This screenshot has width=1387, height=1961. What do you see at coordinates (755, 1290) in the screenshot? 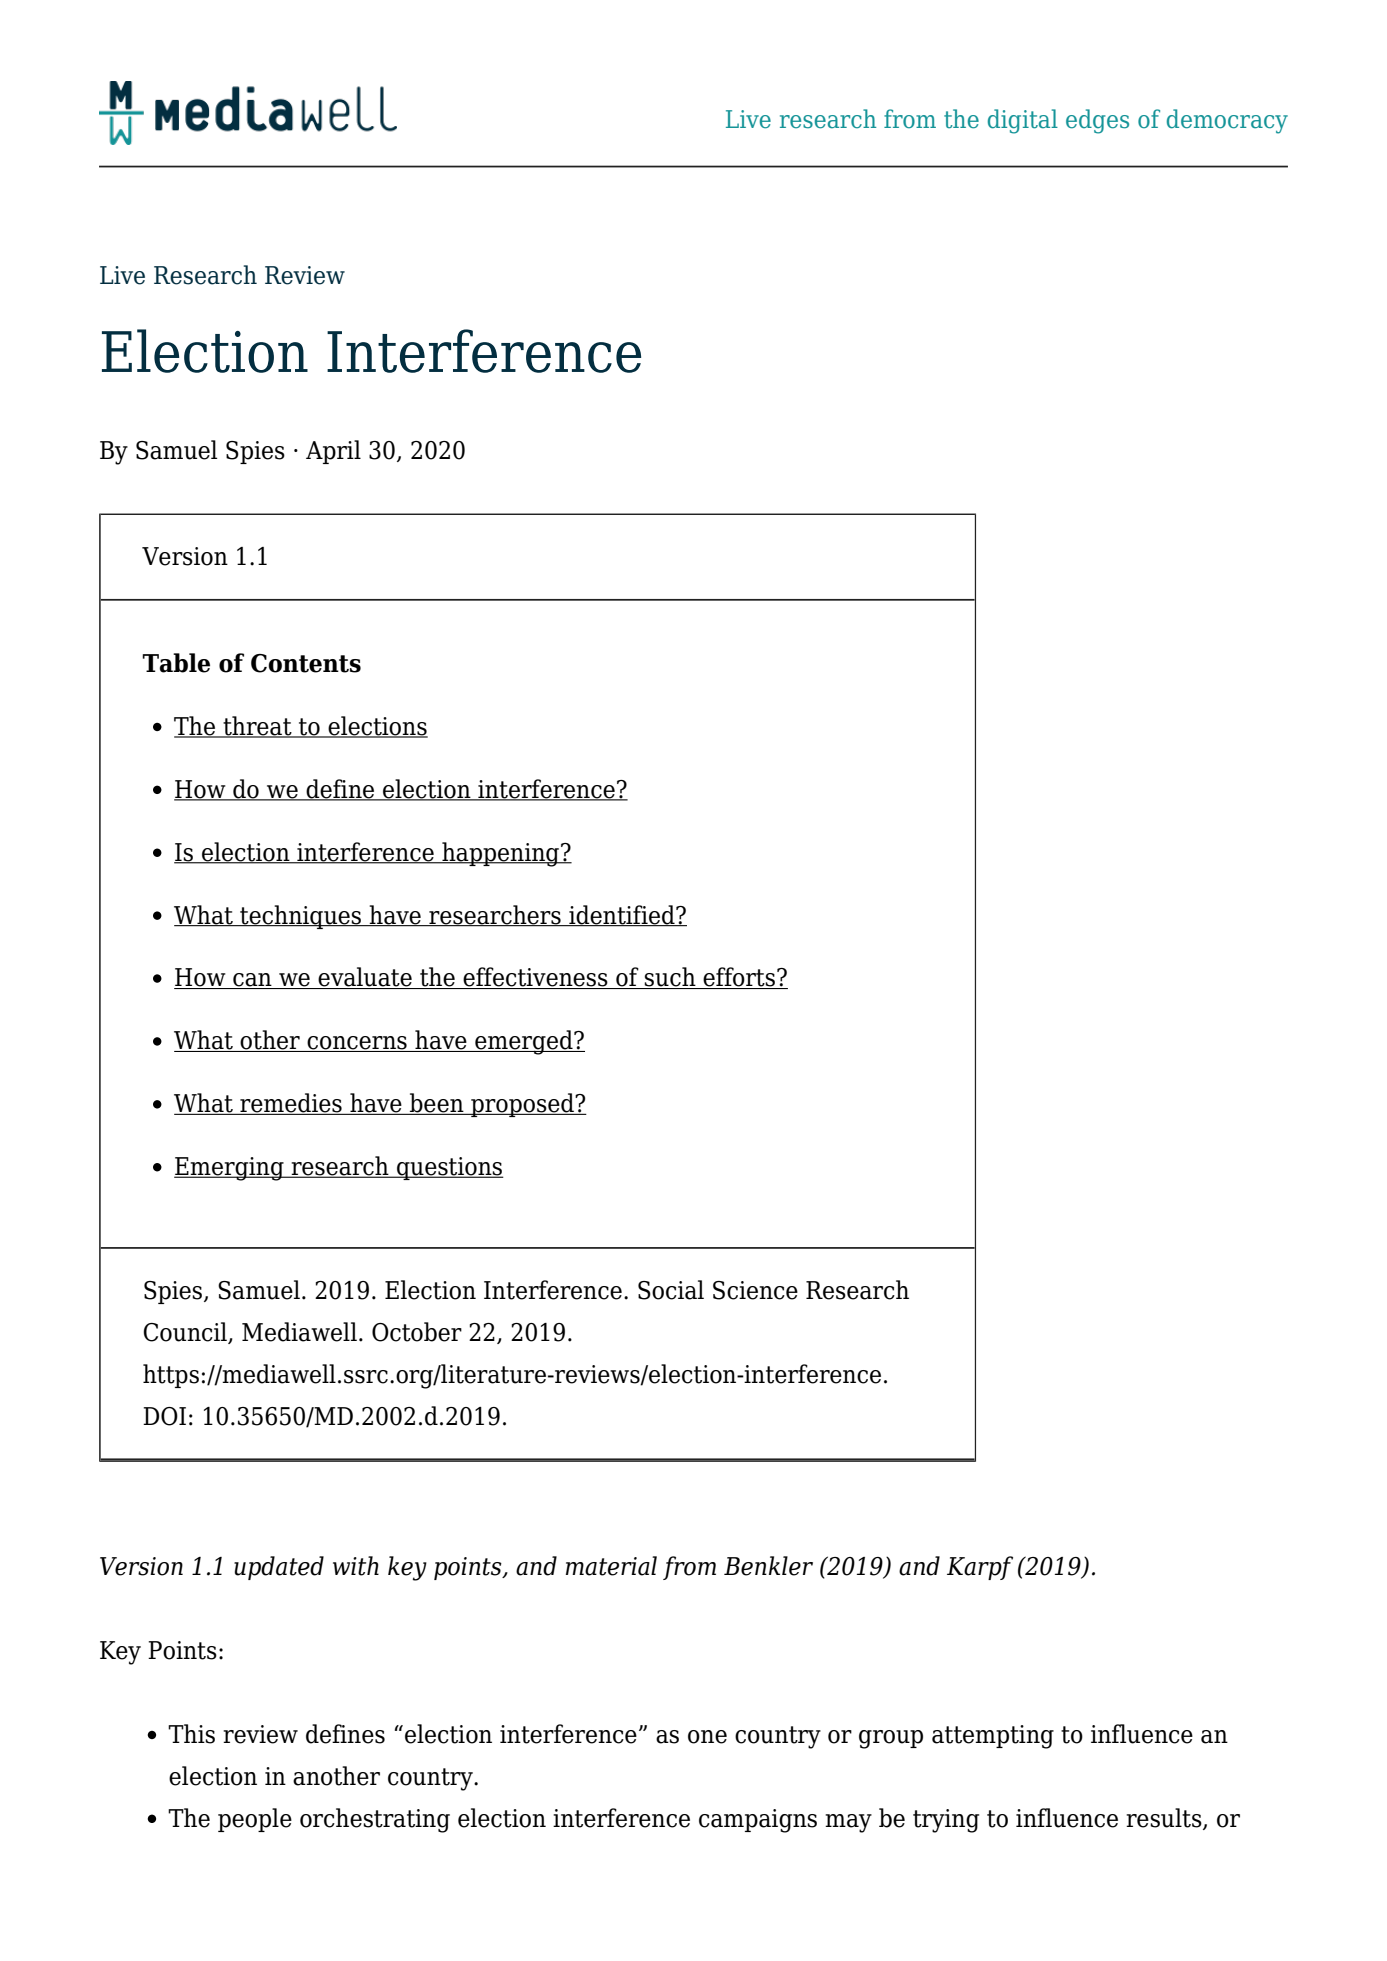
I see `Science` at bounding box center [755, 1290].
